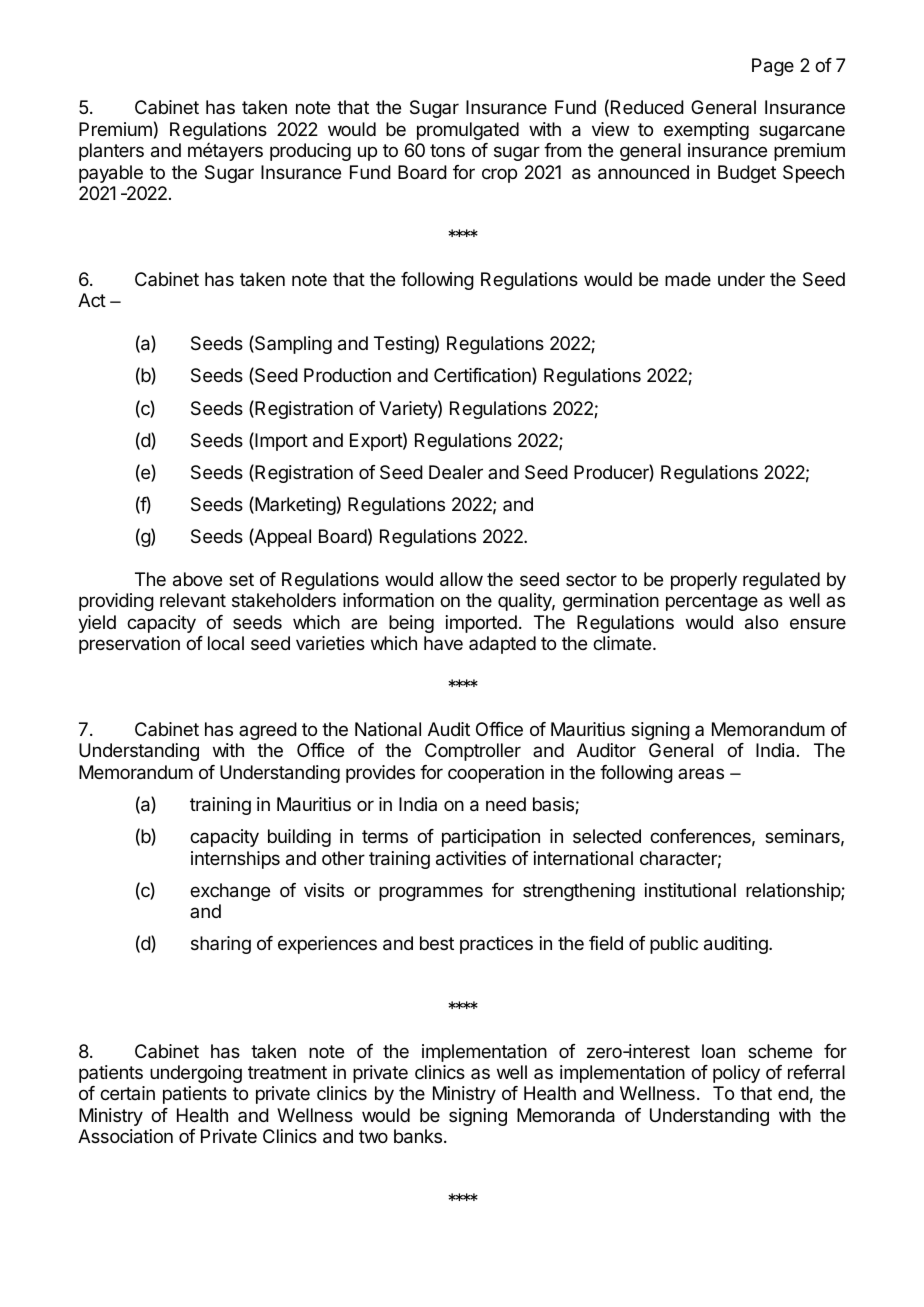 The height and width of the page is (1307, 924). Describe the element at coordinates (235, 860) in the page. I see `internships` at that location.
